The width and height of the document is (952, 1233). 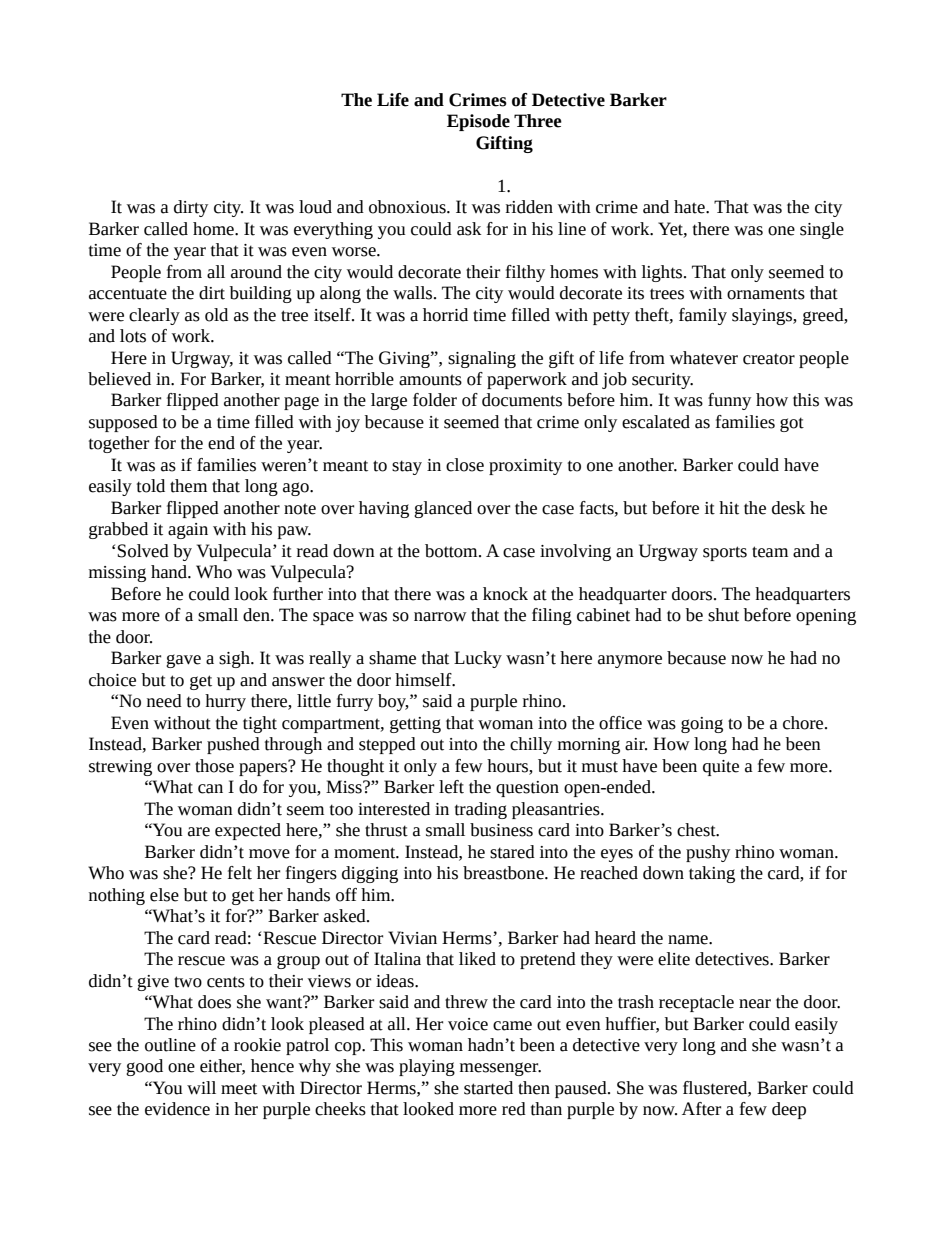 I want to click on loud, so click(x=315, y=207).
